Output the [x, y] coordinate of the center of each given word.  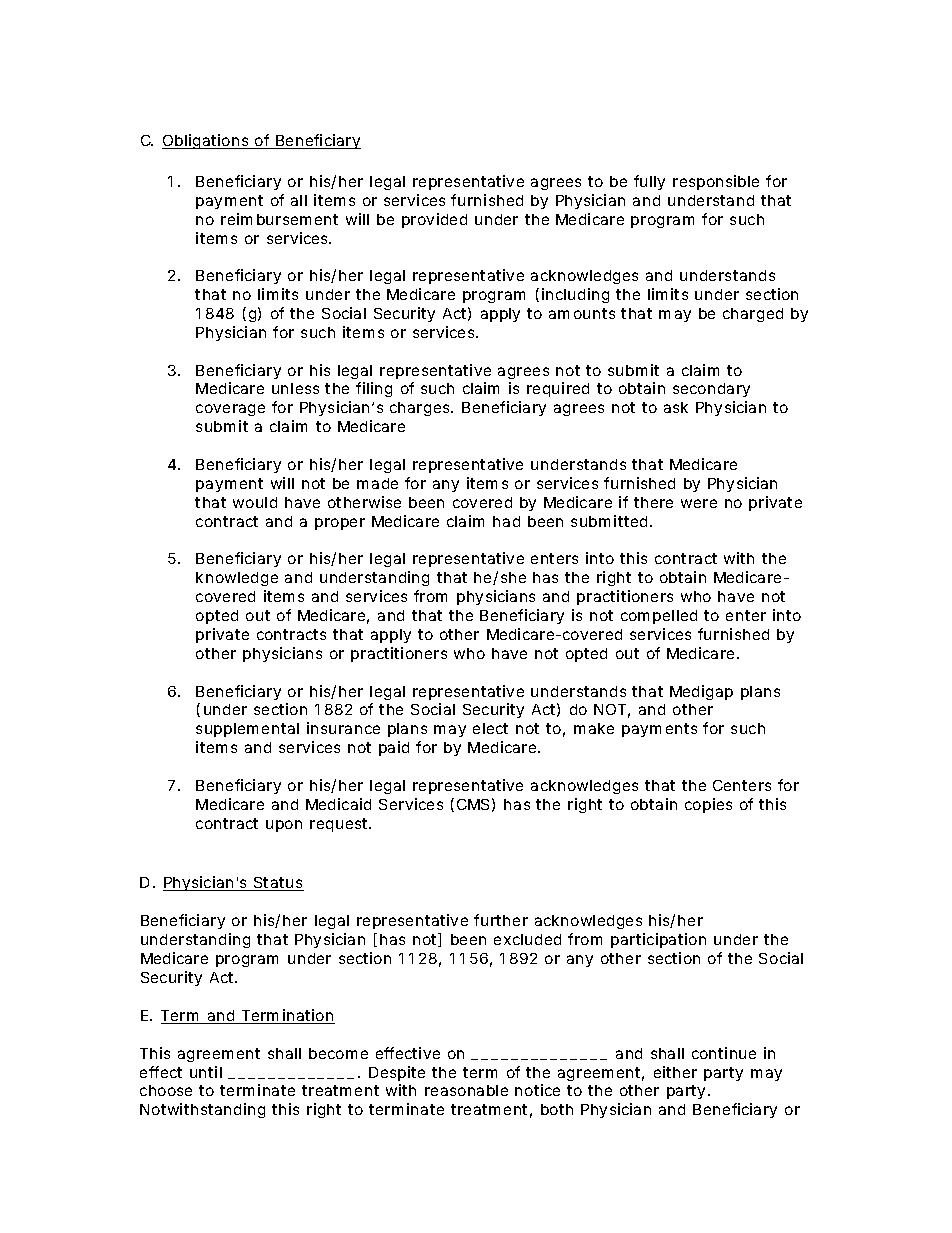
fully [649, 182]
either [675, 1072]
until [206, 1072]
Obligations [206, 141]
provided [434, 220]
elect [490, 728]
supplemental [247, 730]
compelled [659, 617]
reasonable [466, 1090]
